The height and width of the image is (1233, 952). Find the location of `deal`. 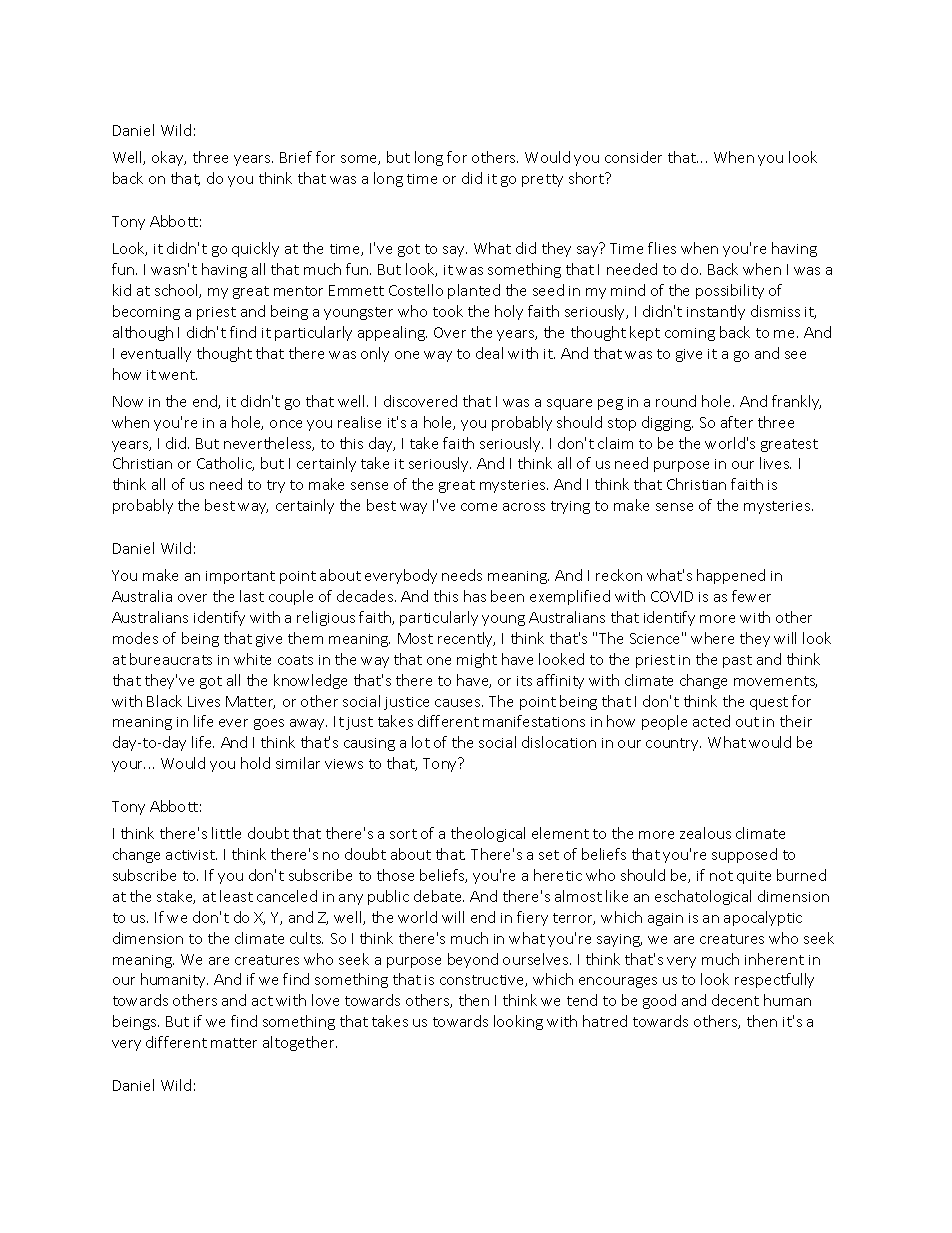

deal is located at coordinates (489, 353).
